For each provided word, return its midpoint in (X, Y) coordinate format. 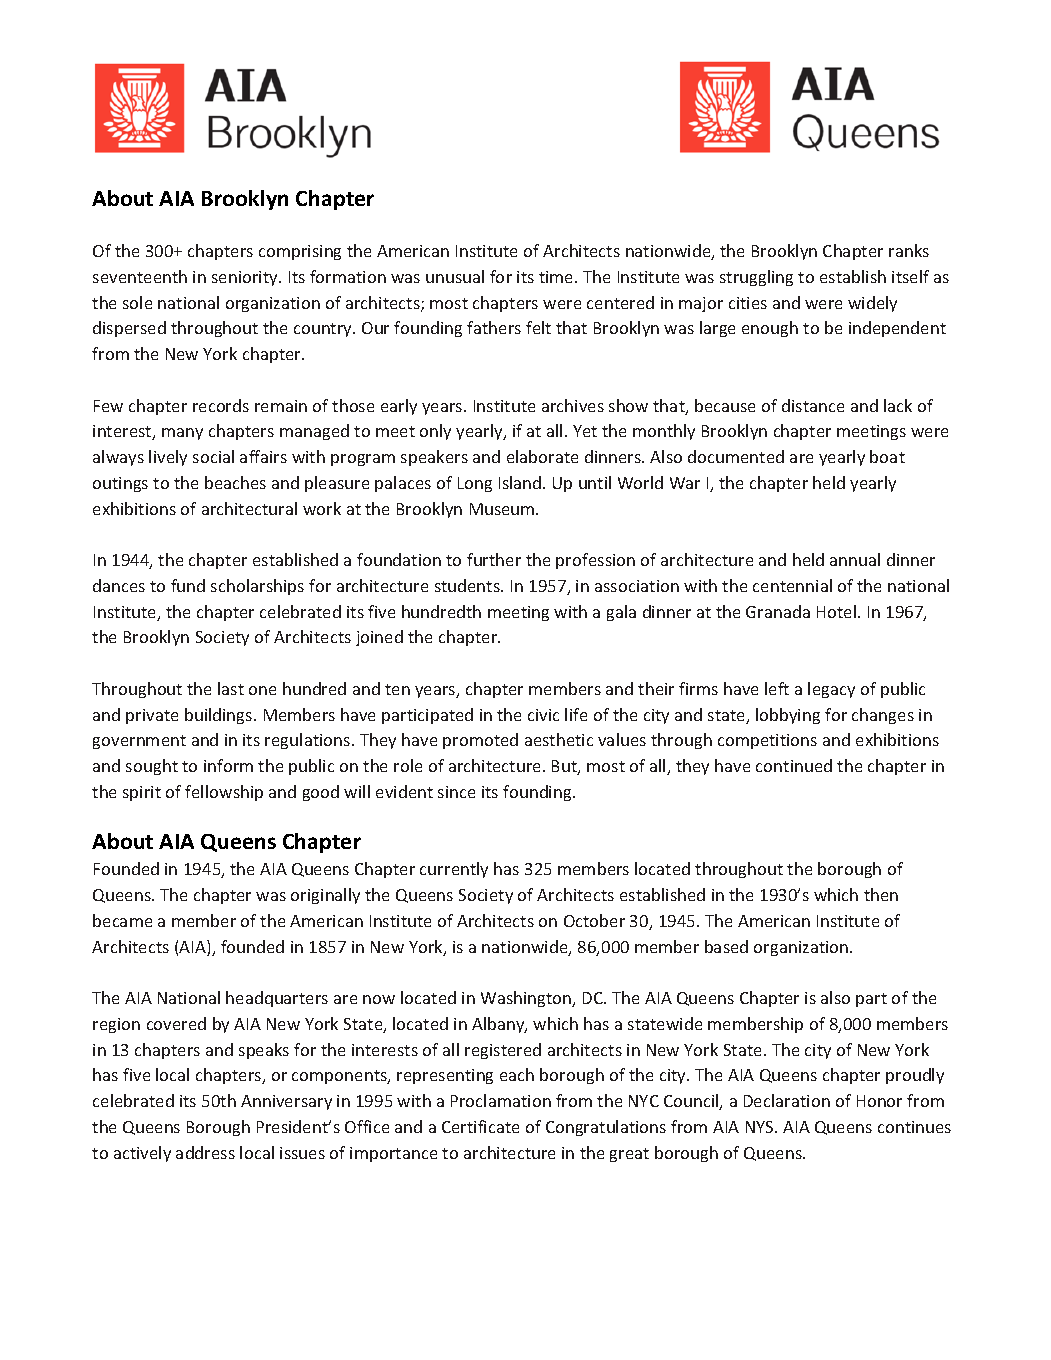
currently (454, 870)
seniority (246, 278)
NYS (761, 1127)
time (557, 277)
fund (188, 585)
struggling (756, 278)
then (881, 894)
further (494, 559)
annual (855, 559)
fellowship (224, 793)
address (205, 1152)
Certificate (480, 1126)
